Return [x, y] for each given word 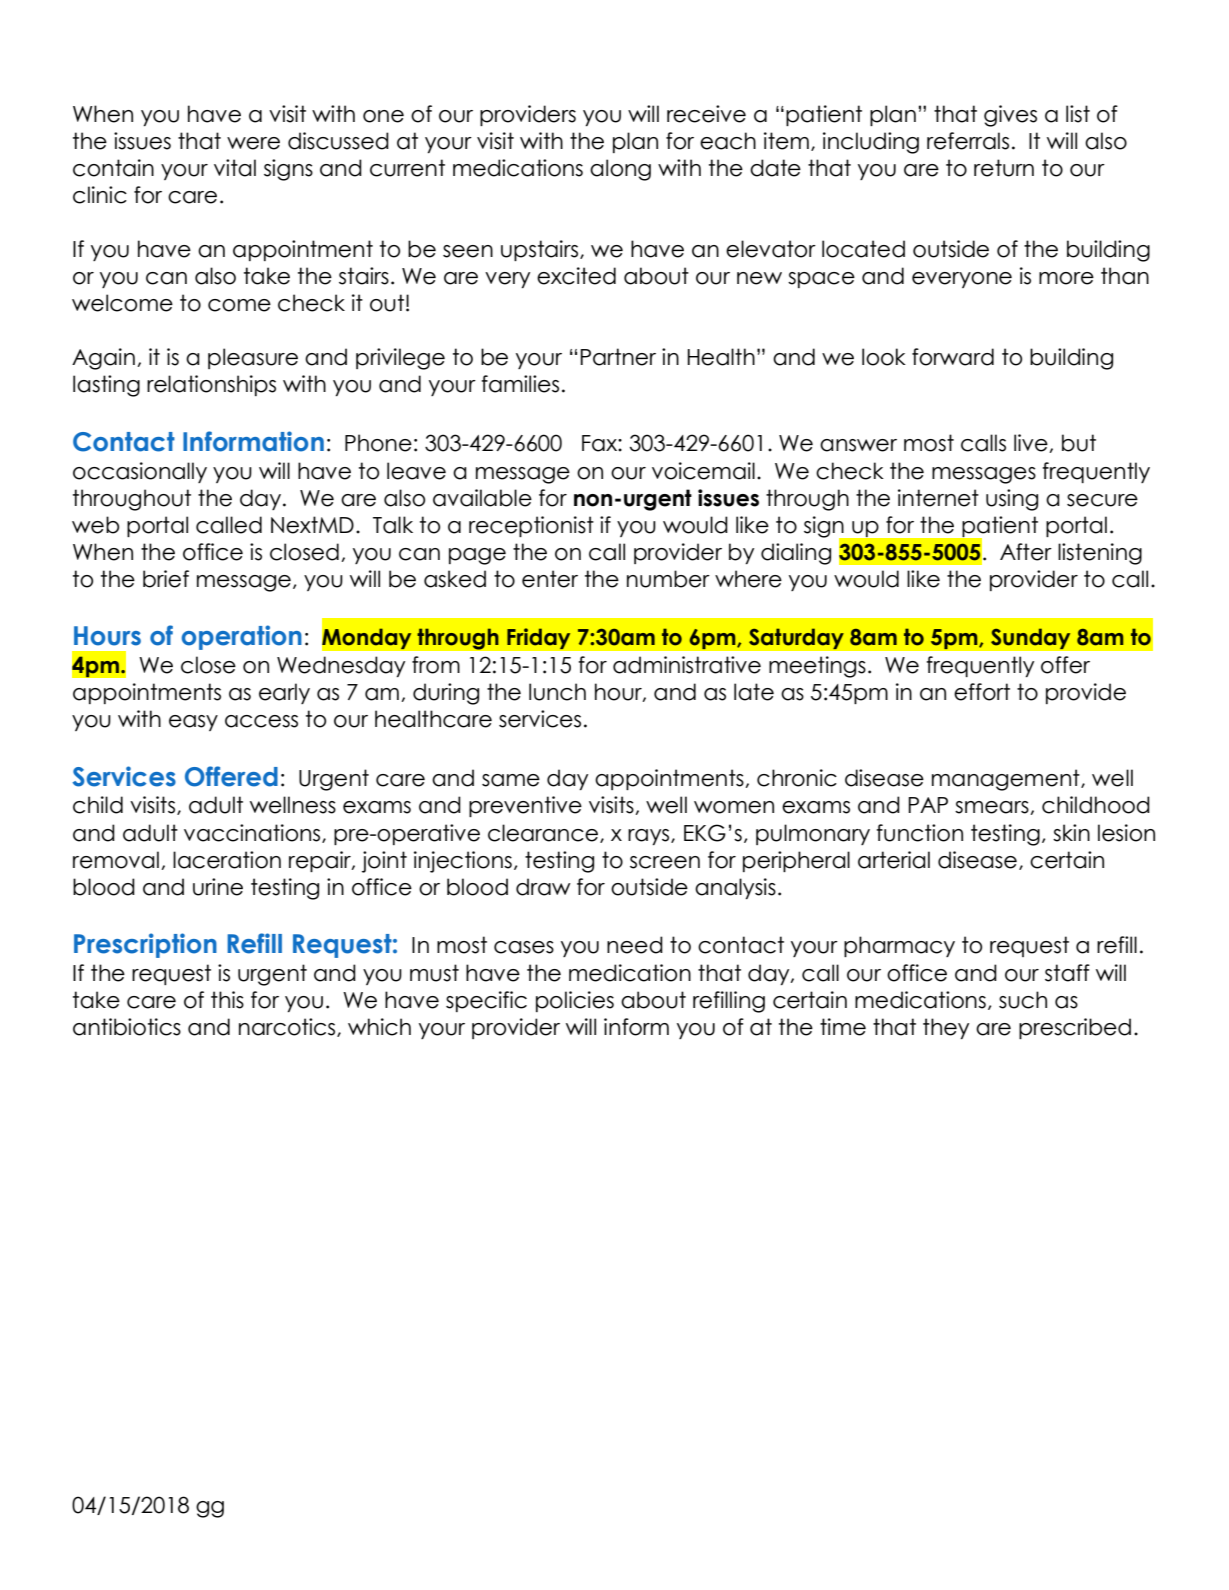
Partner [618, 357]
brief [166, 579]
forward [953, 357]
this [227, 1000]
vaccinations [253, 833]
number [668, 579]
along [620, 170]
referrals [968, 141]
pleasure [253, 358]
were [253, 143]
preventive [525, 806]
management [1007, 780]
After [1026, 552]
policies [575, 1001]
